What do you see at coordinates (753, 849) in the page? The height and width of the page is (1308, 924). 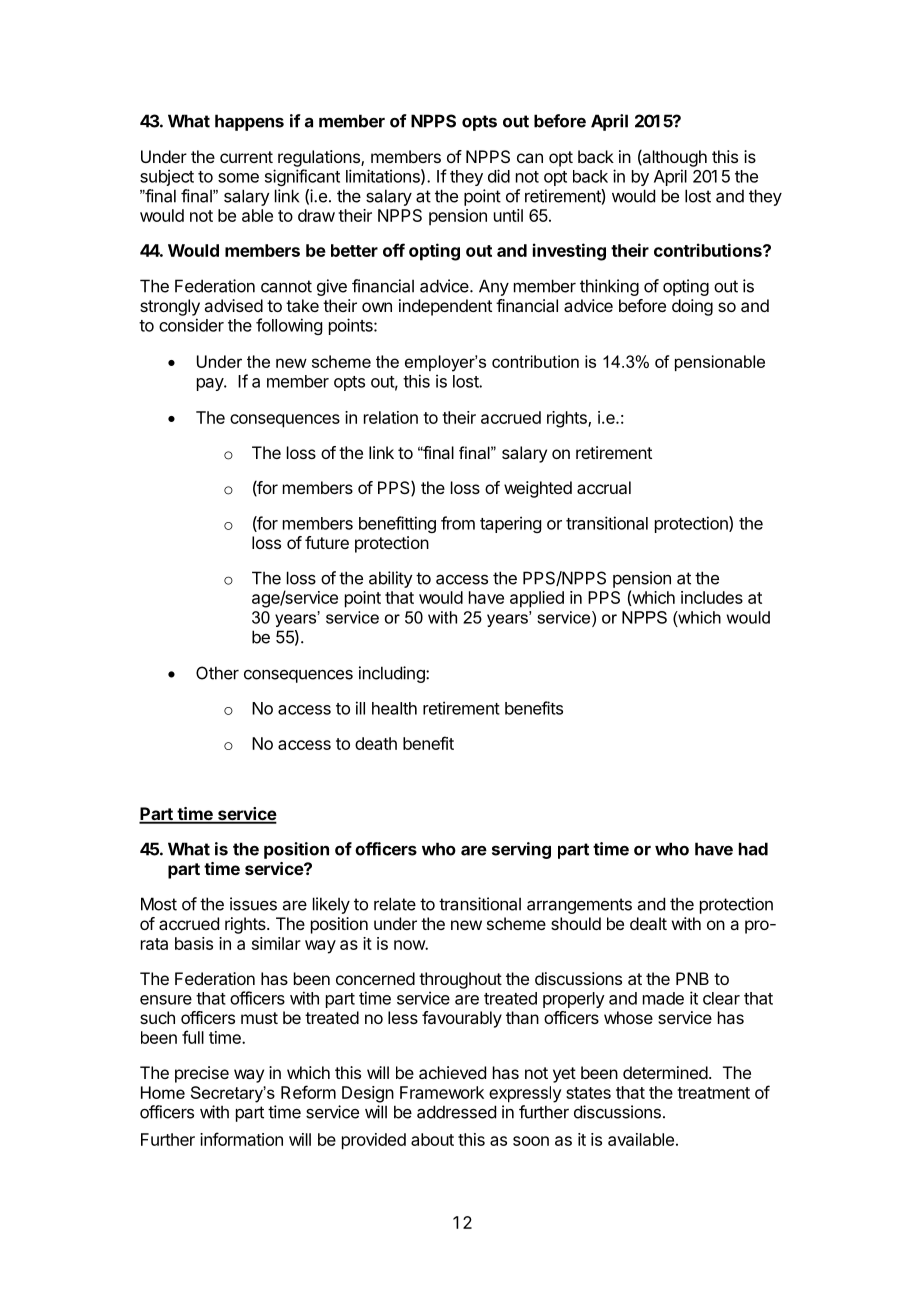 I see `had` at bounding box center [753, 849].
